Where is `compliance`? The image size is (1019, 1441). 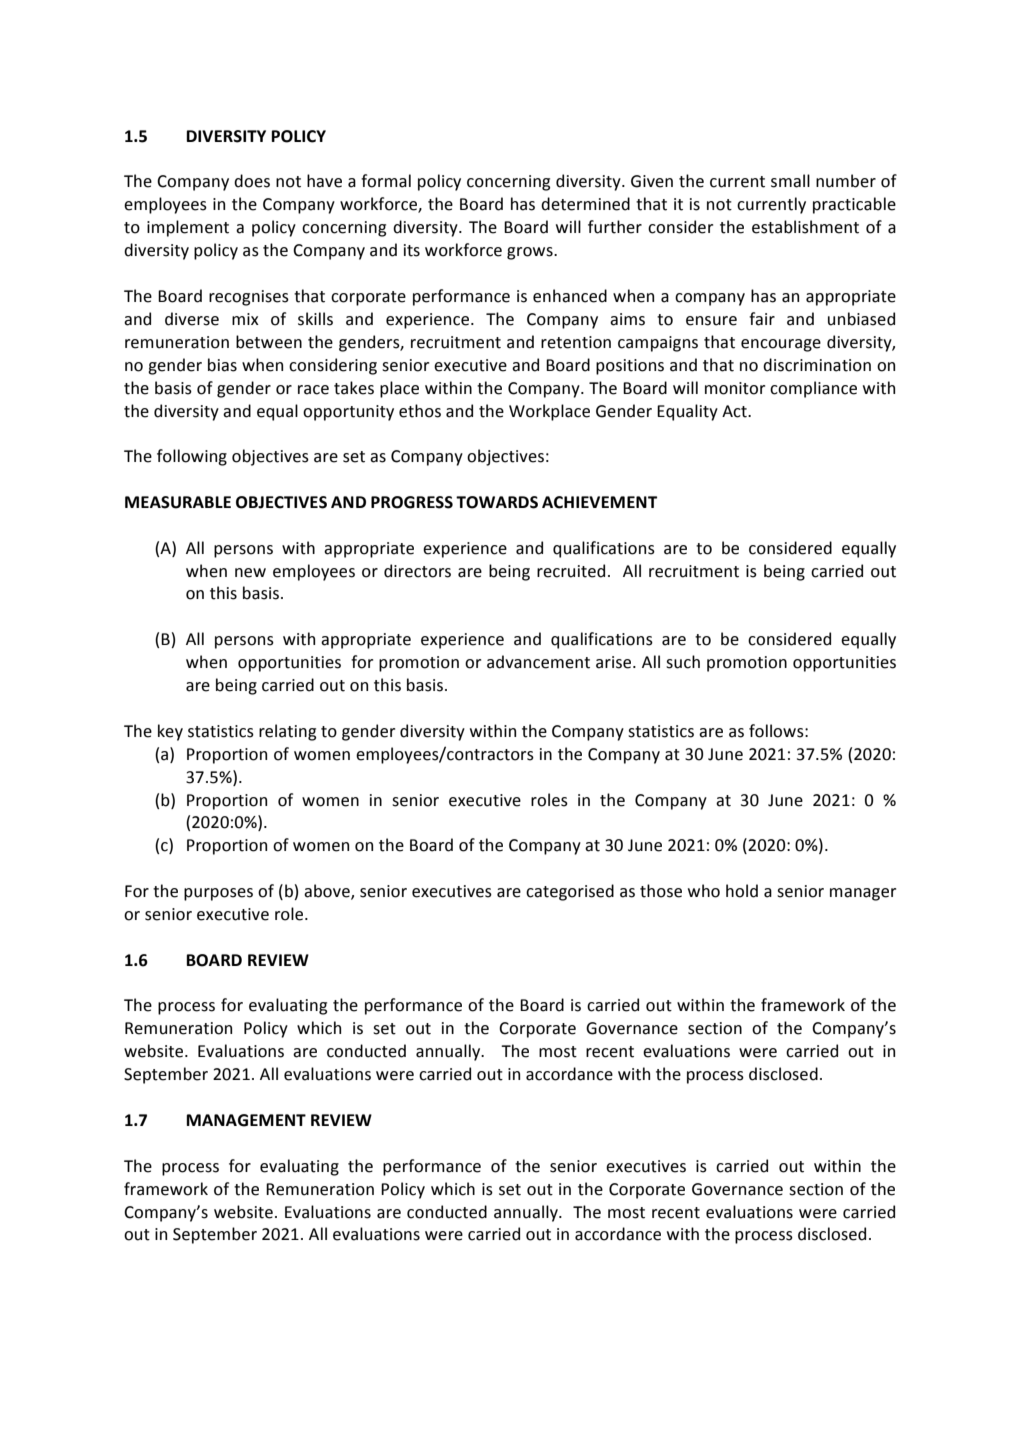
compliance is located at coordinates (813, 389).
